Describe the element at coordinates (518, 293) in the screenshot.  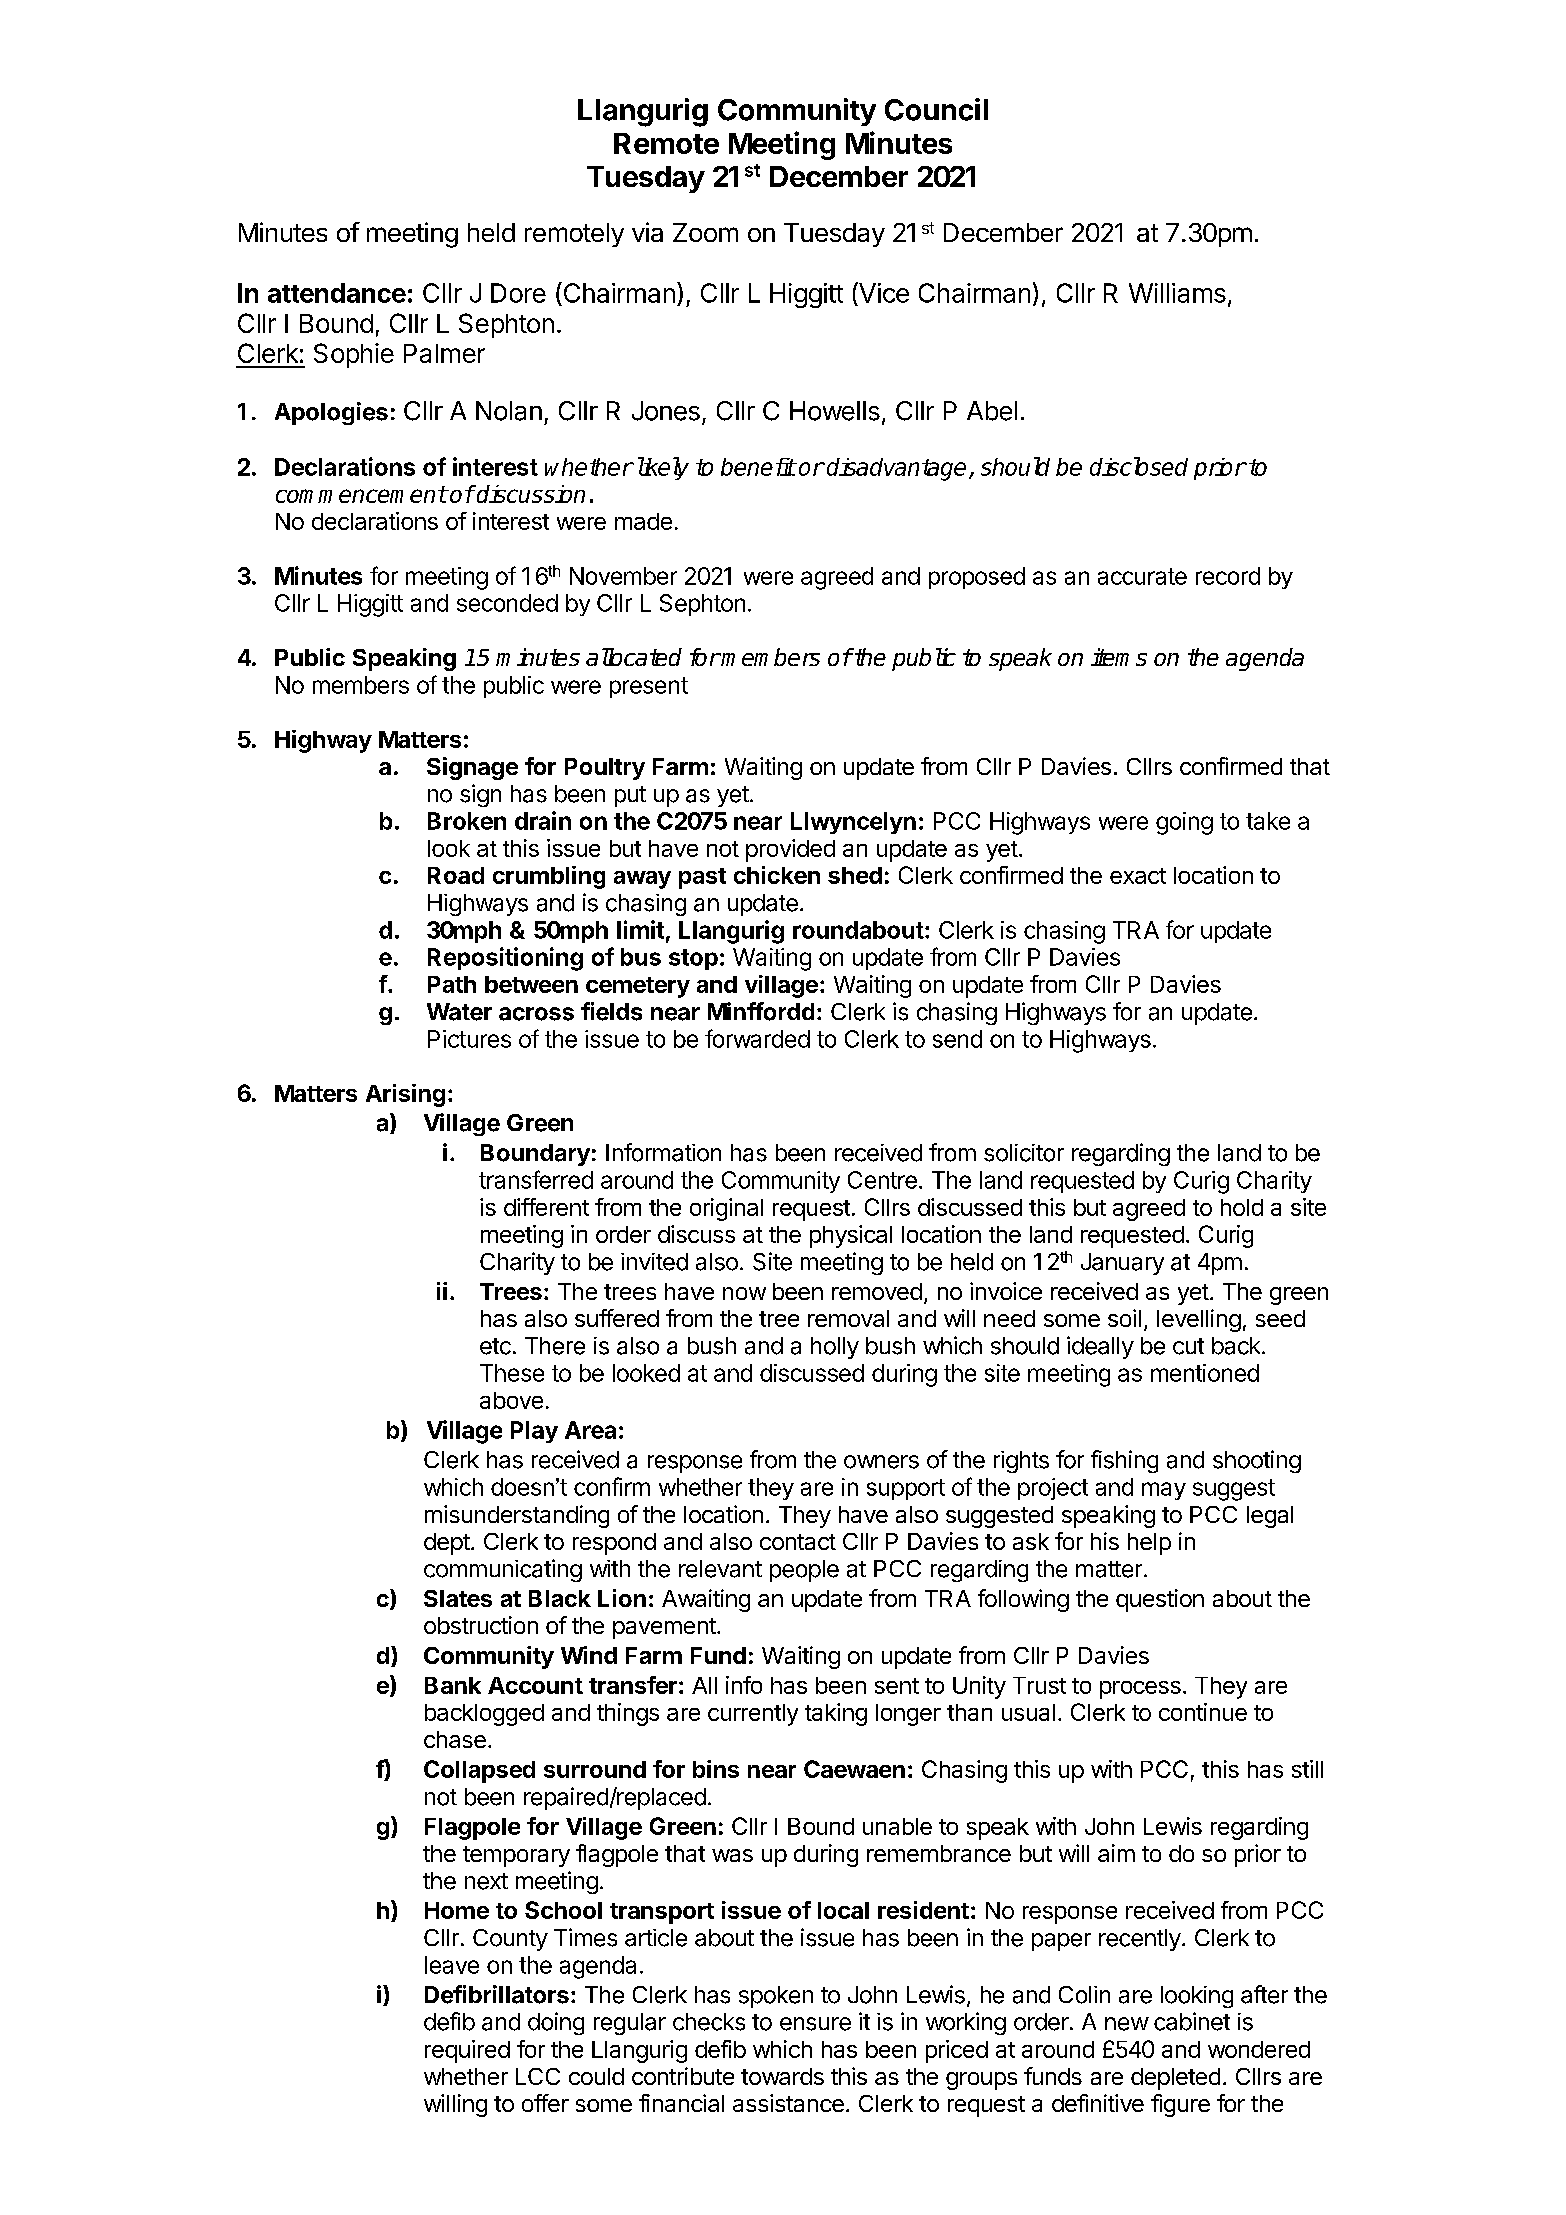
I see `Dore` at that location.
